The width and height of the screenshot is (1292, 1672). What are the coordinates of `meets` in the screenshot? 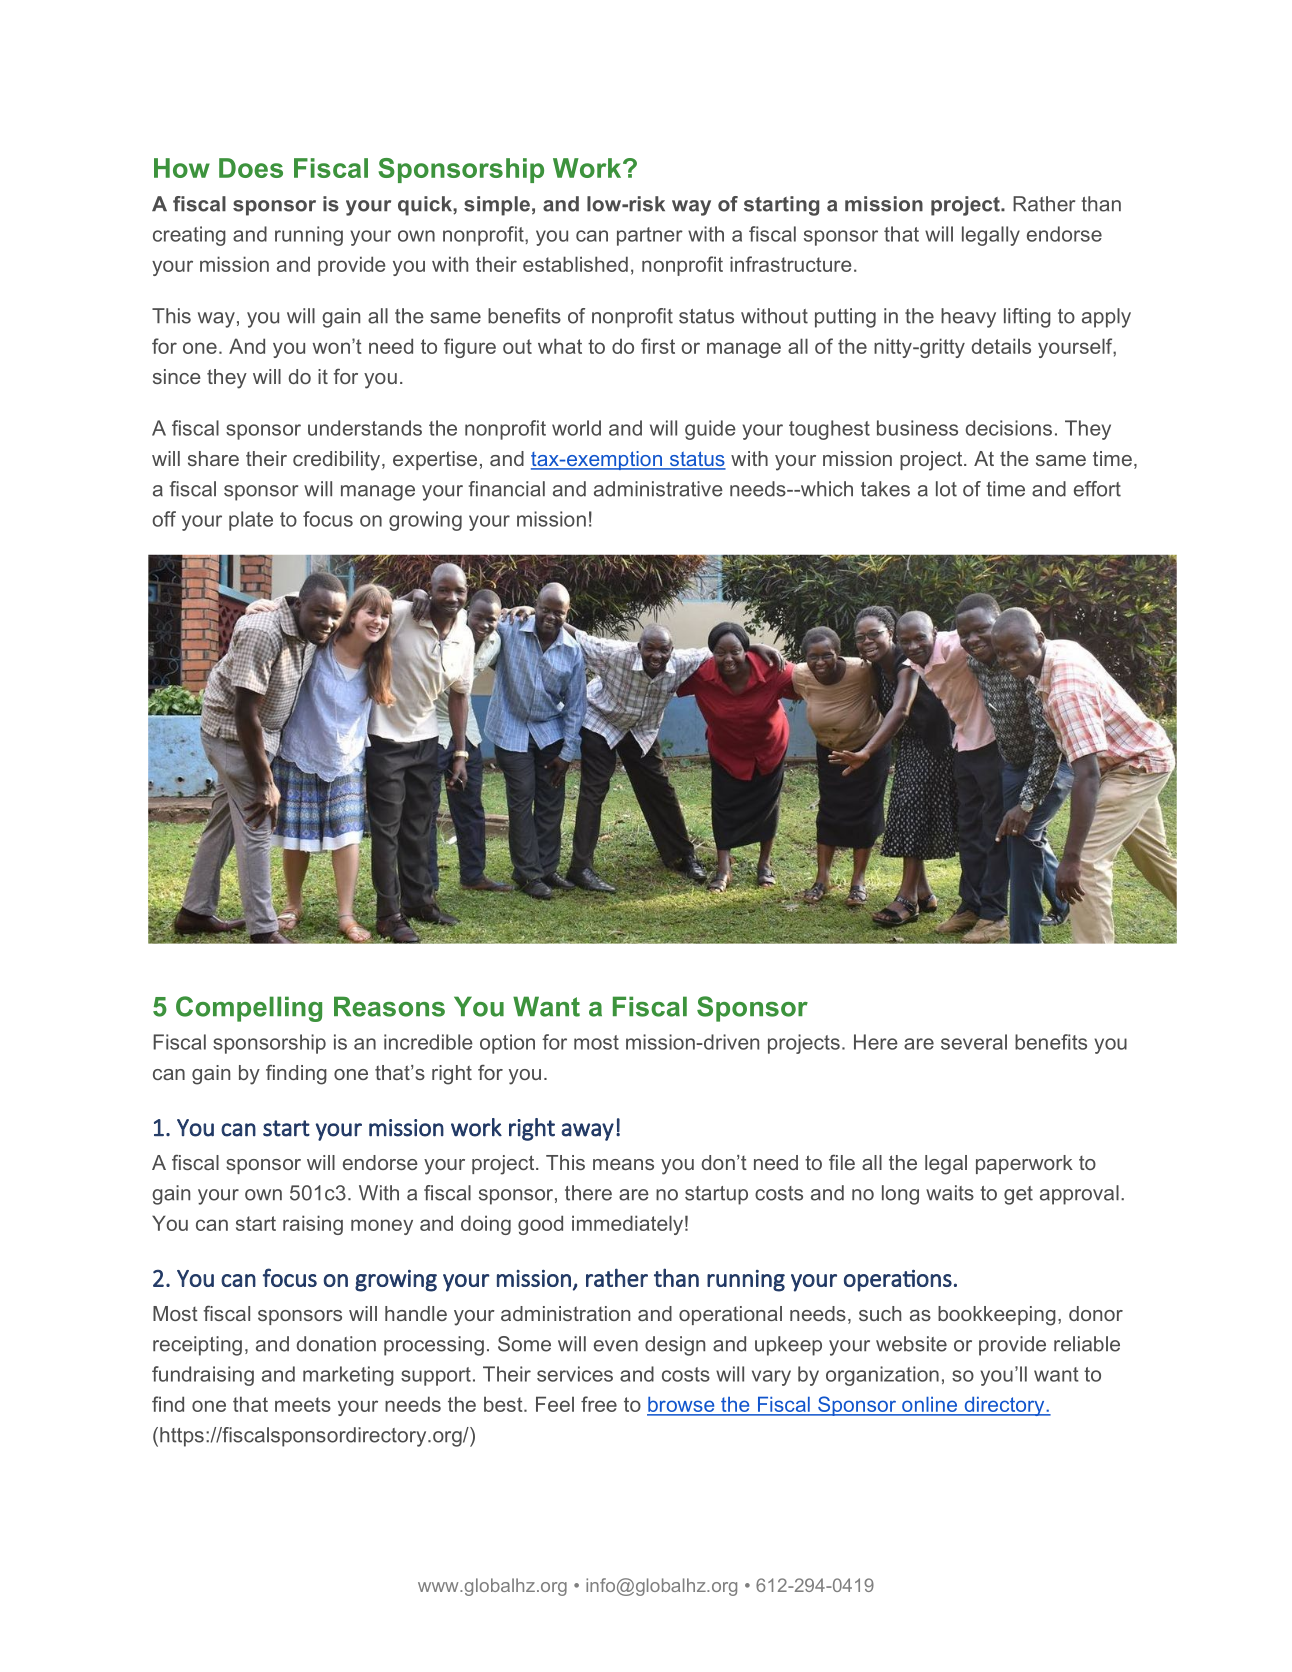 It's located at (303, 1404).
